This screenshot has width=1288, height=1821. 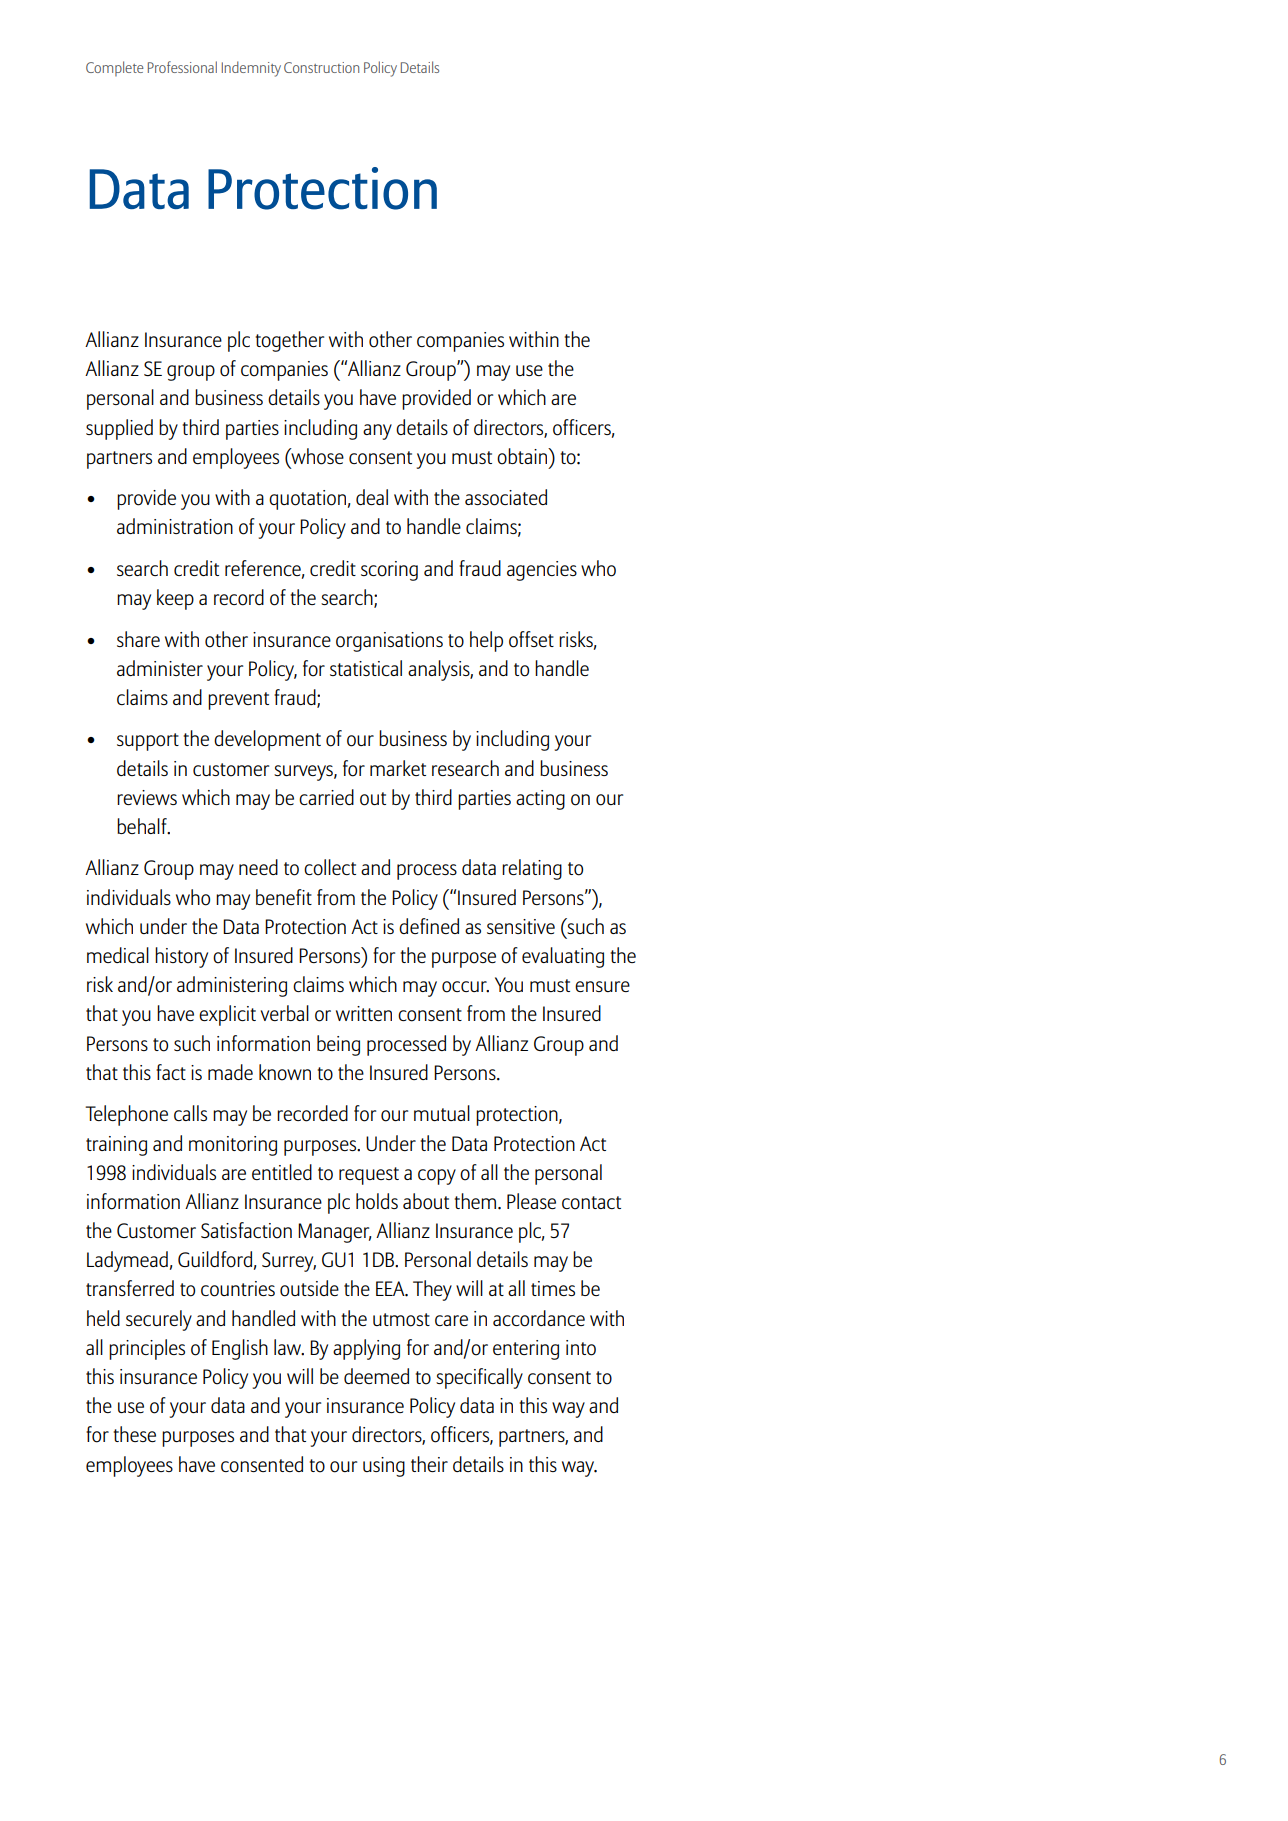 I want to click on scoring, so click(x=389, y=571).
